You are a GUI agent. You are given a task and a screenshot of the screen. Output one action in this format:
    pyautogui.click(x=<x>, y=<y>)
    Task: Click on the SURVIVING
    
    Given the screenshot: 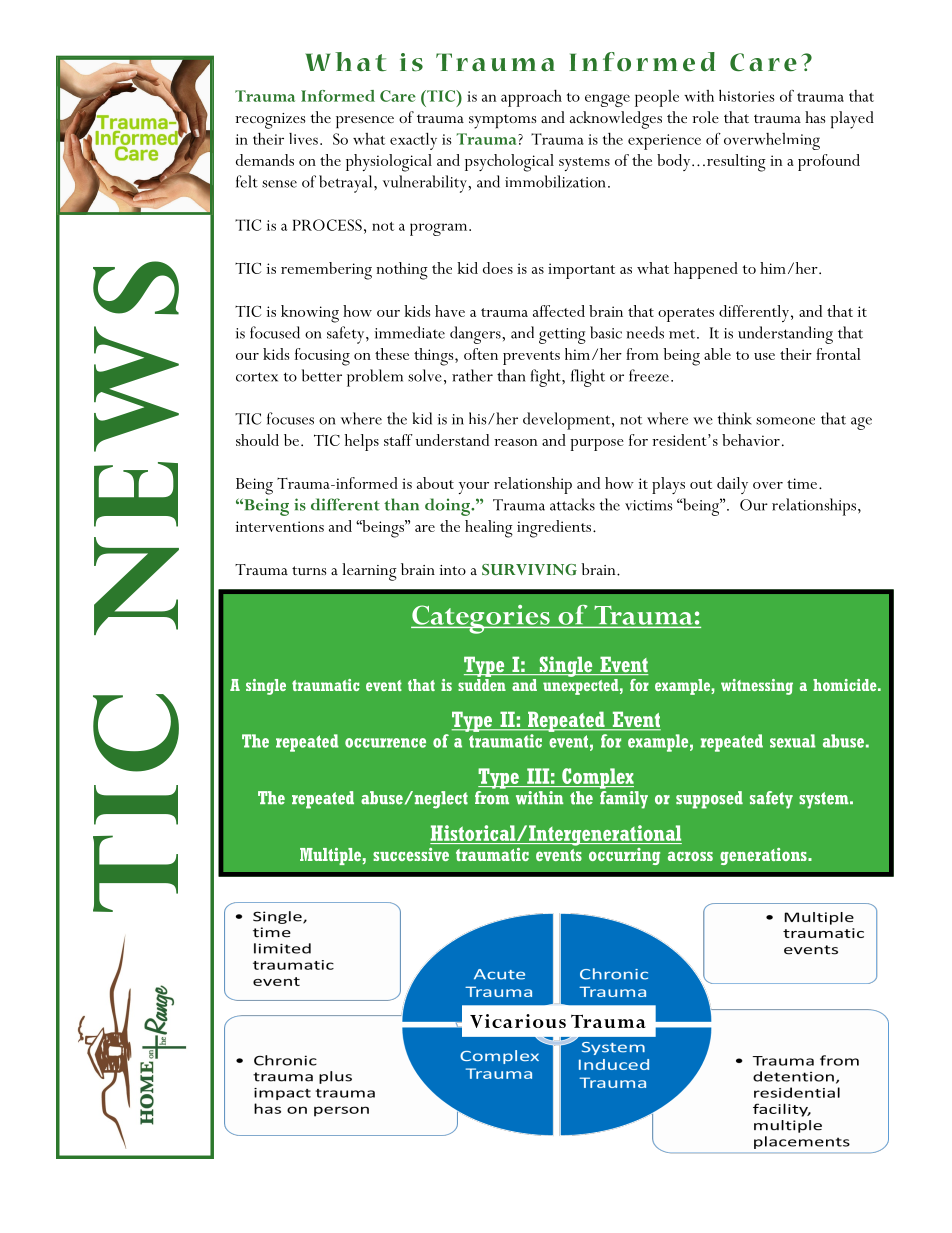 What is the action you would take?
    pyautogui.click(x=529, y=570)
